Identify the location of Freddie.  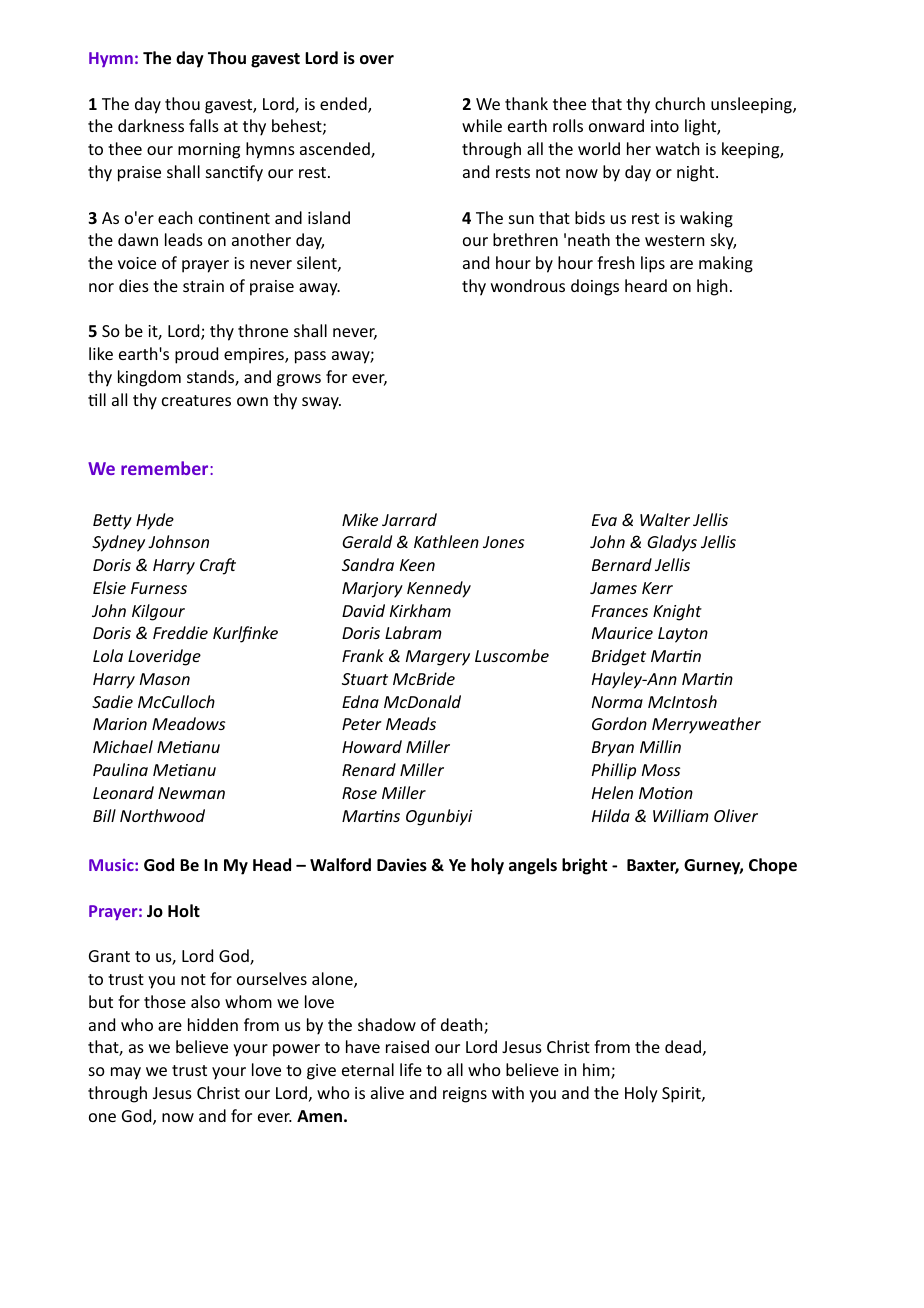
(180, 632).
